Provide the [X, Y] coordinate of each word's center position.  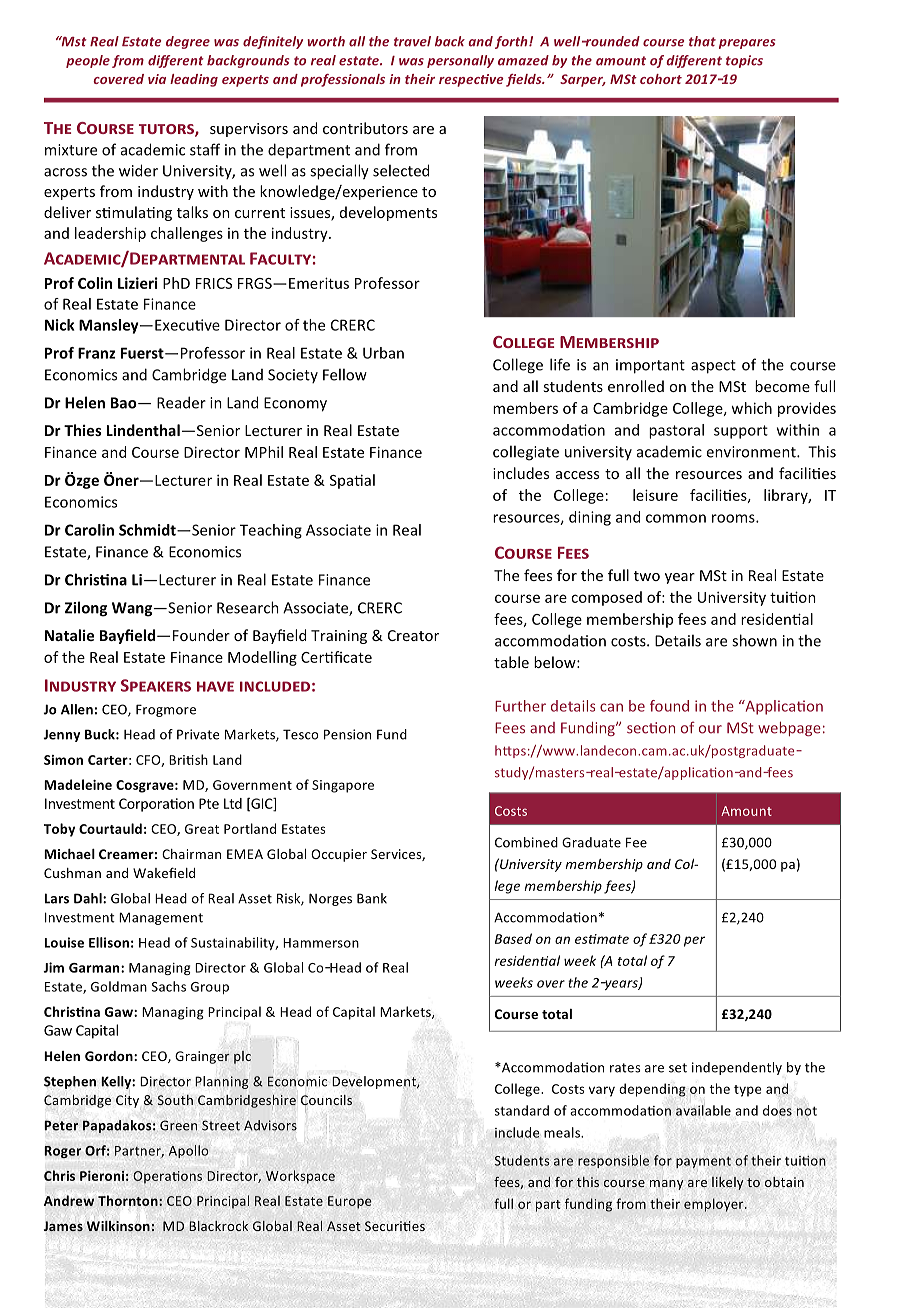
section [651, 728]
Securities [395, 1226]
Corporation [156, 805]
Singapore [343, 786]
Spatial [352, 481]
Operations [167, 1177]
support [741, 432]
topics [744, 61]
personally [460, 61]
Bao [125, 403]
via [157, 79]
